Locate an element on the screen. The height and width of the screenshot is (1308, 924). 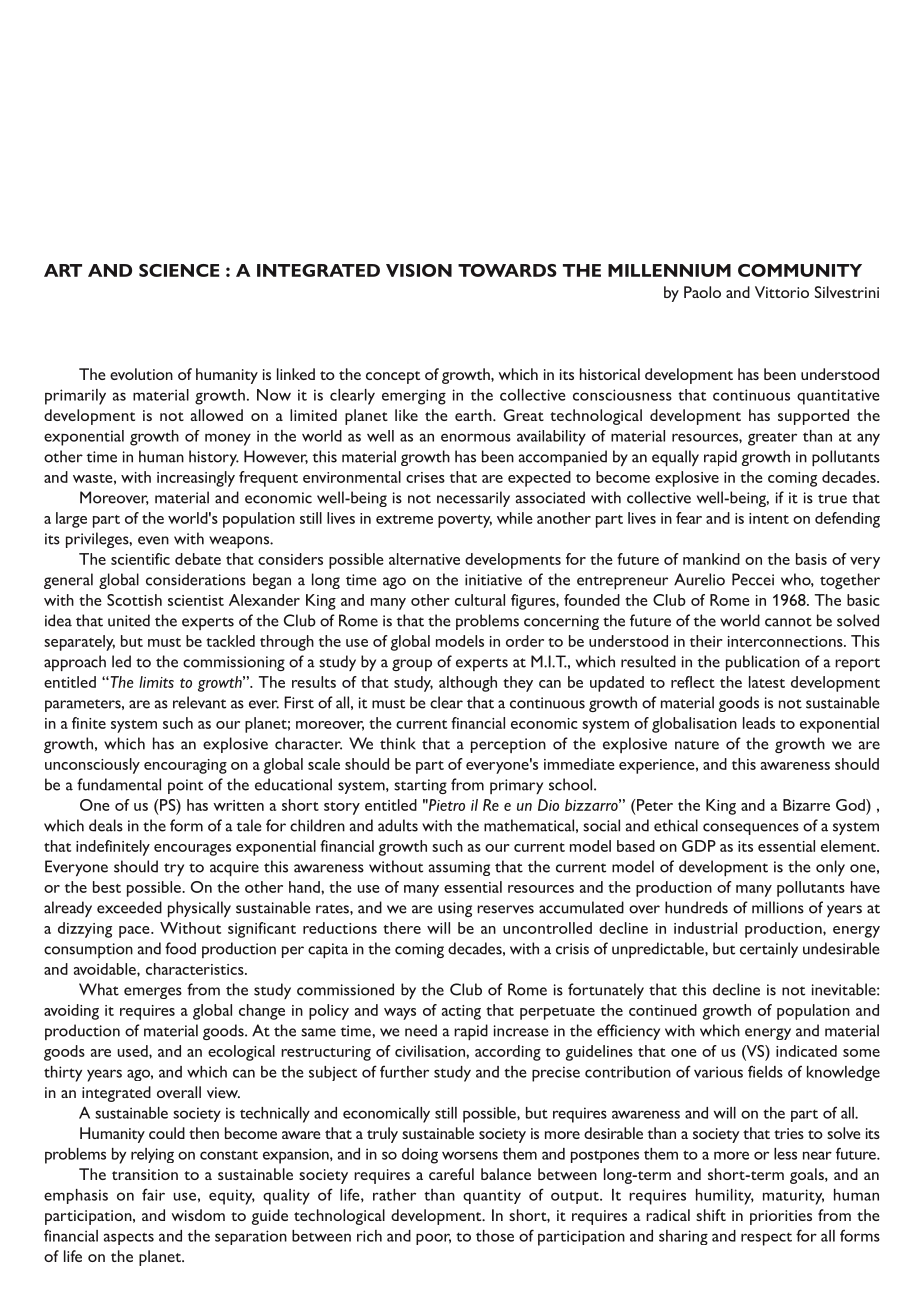
fair is located at coordinates (153, 1194).
